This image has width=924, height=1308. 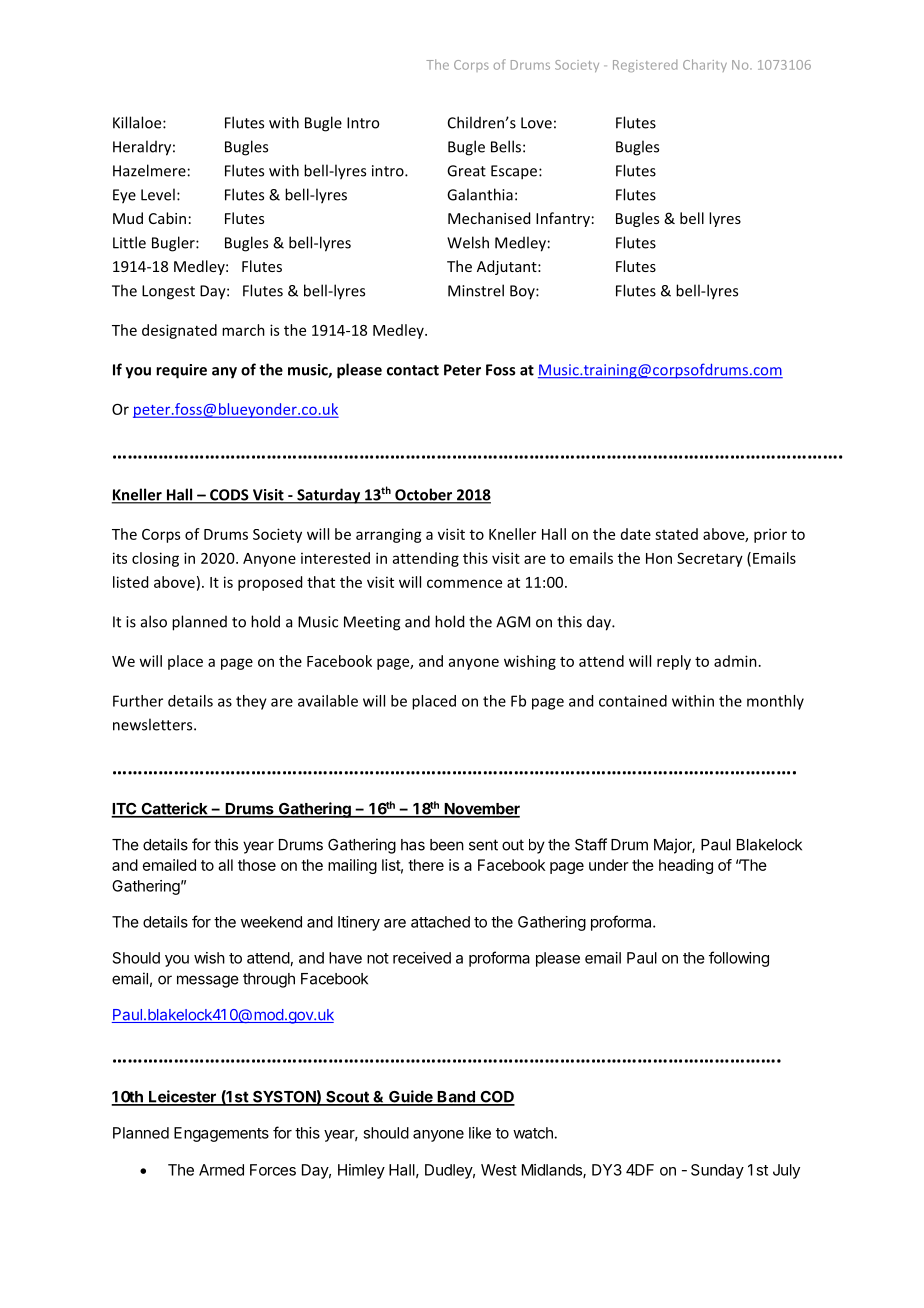 I want to click on Level, so click(x=158, y=194).
